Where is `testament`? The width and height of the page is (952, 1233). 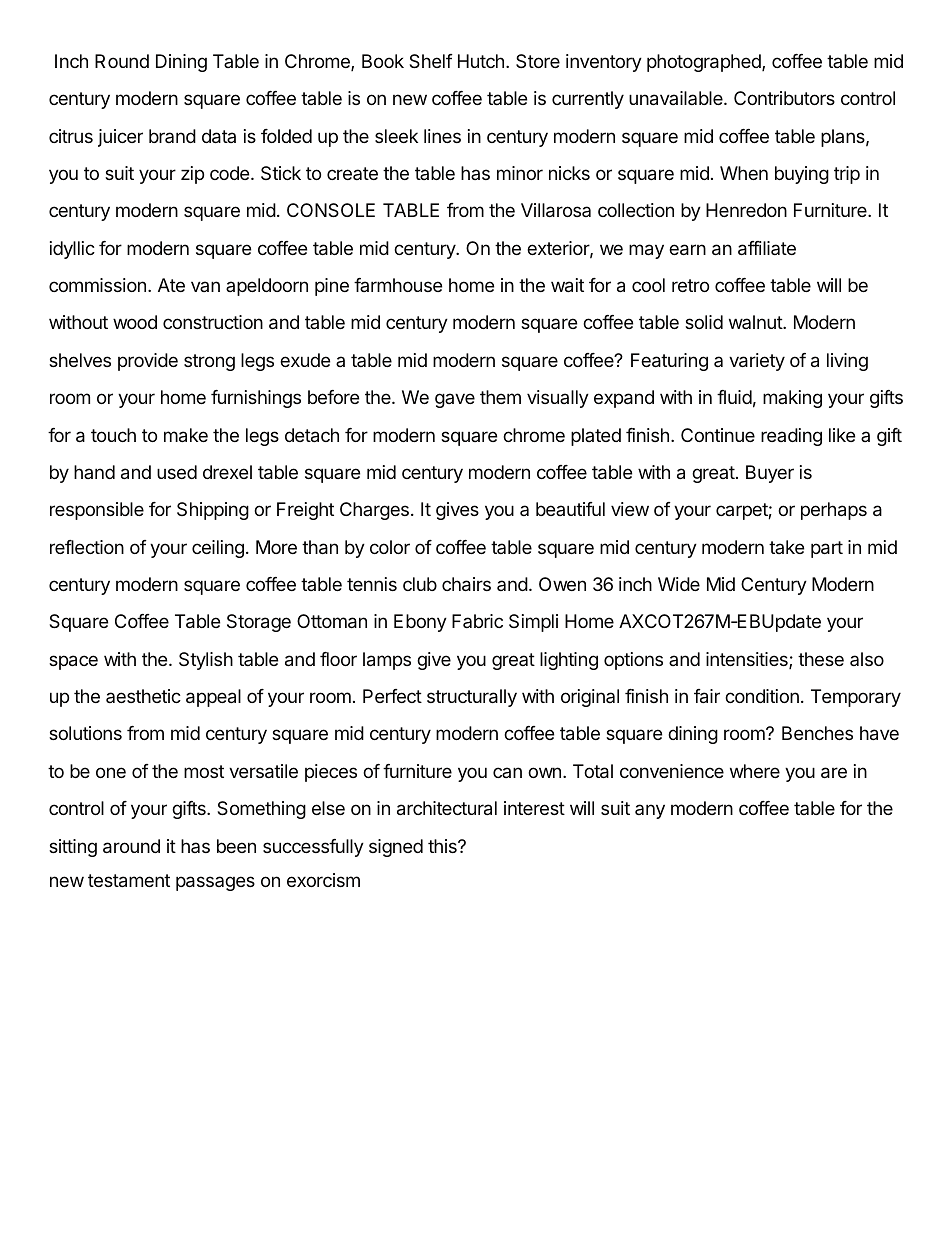 testament is located at coordinates (129, 880).
